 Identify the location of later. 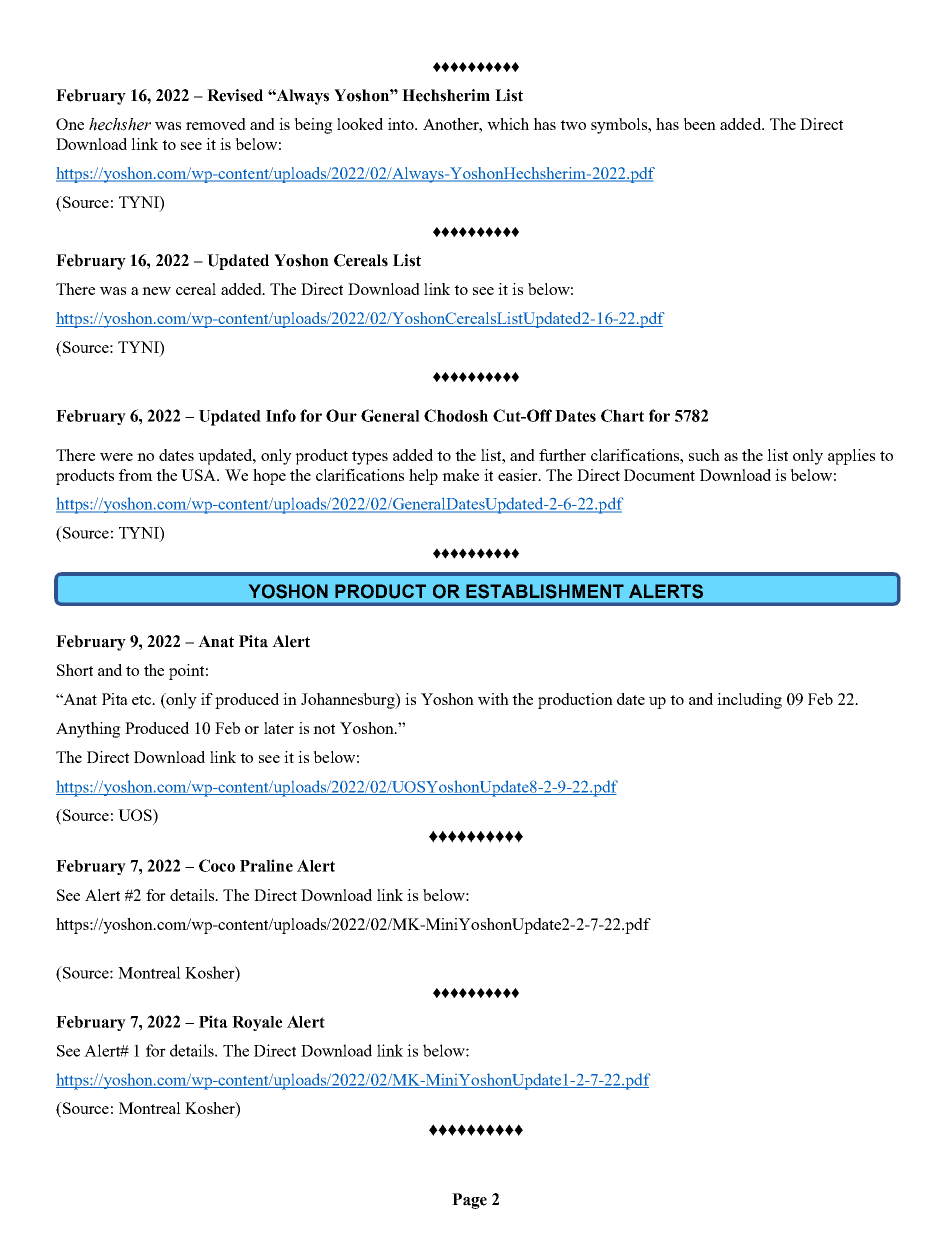
(279, 728).
